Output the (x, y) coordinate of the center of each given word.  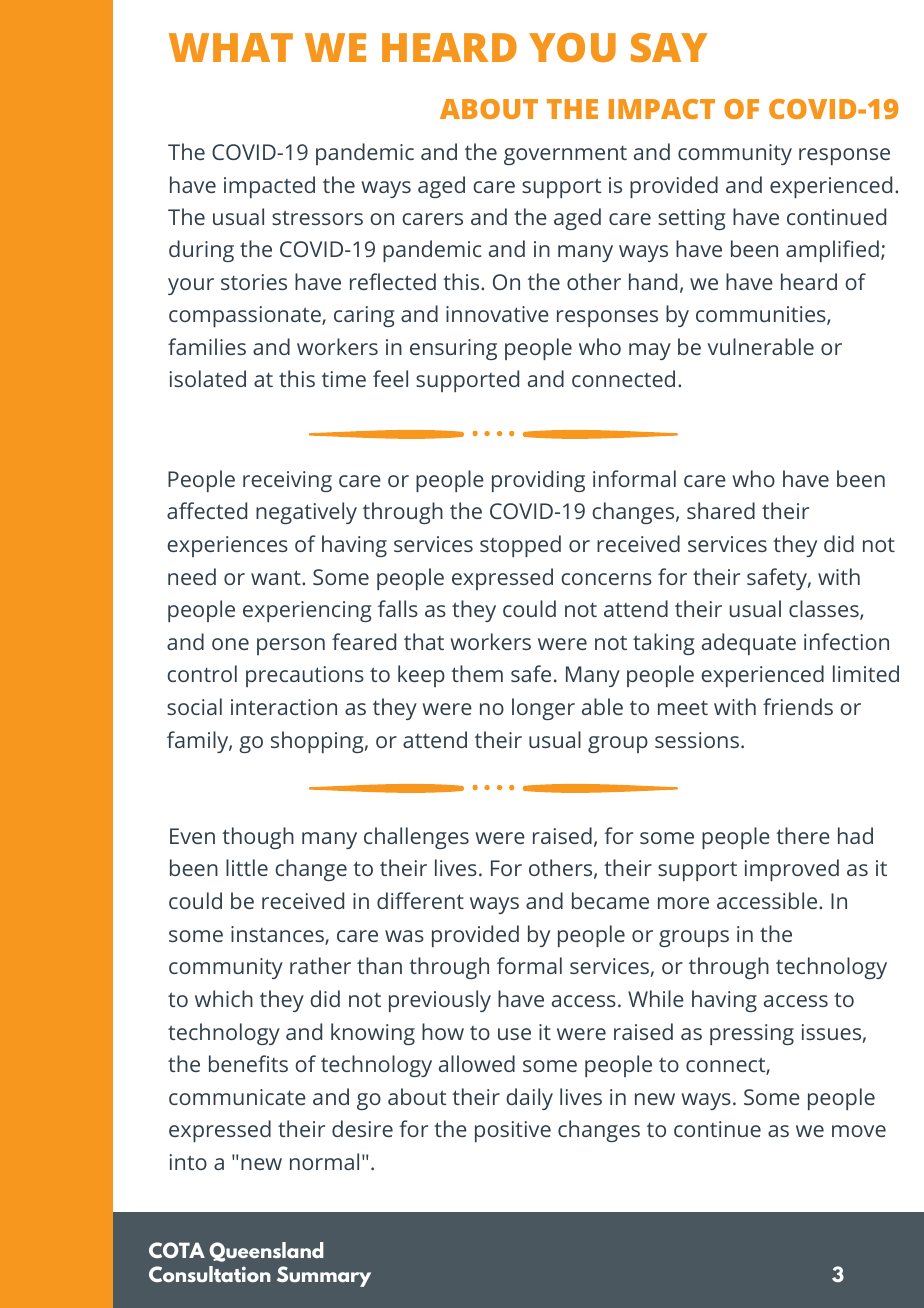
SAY (669, 47)
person (291, 646)
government (565, 155)
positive (513, 1131)
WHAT (231, 47)
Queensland (266, 1252)
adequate (749, 644)
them (477, 673)
